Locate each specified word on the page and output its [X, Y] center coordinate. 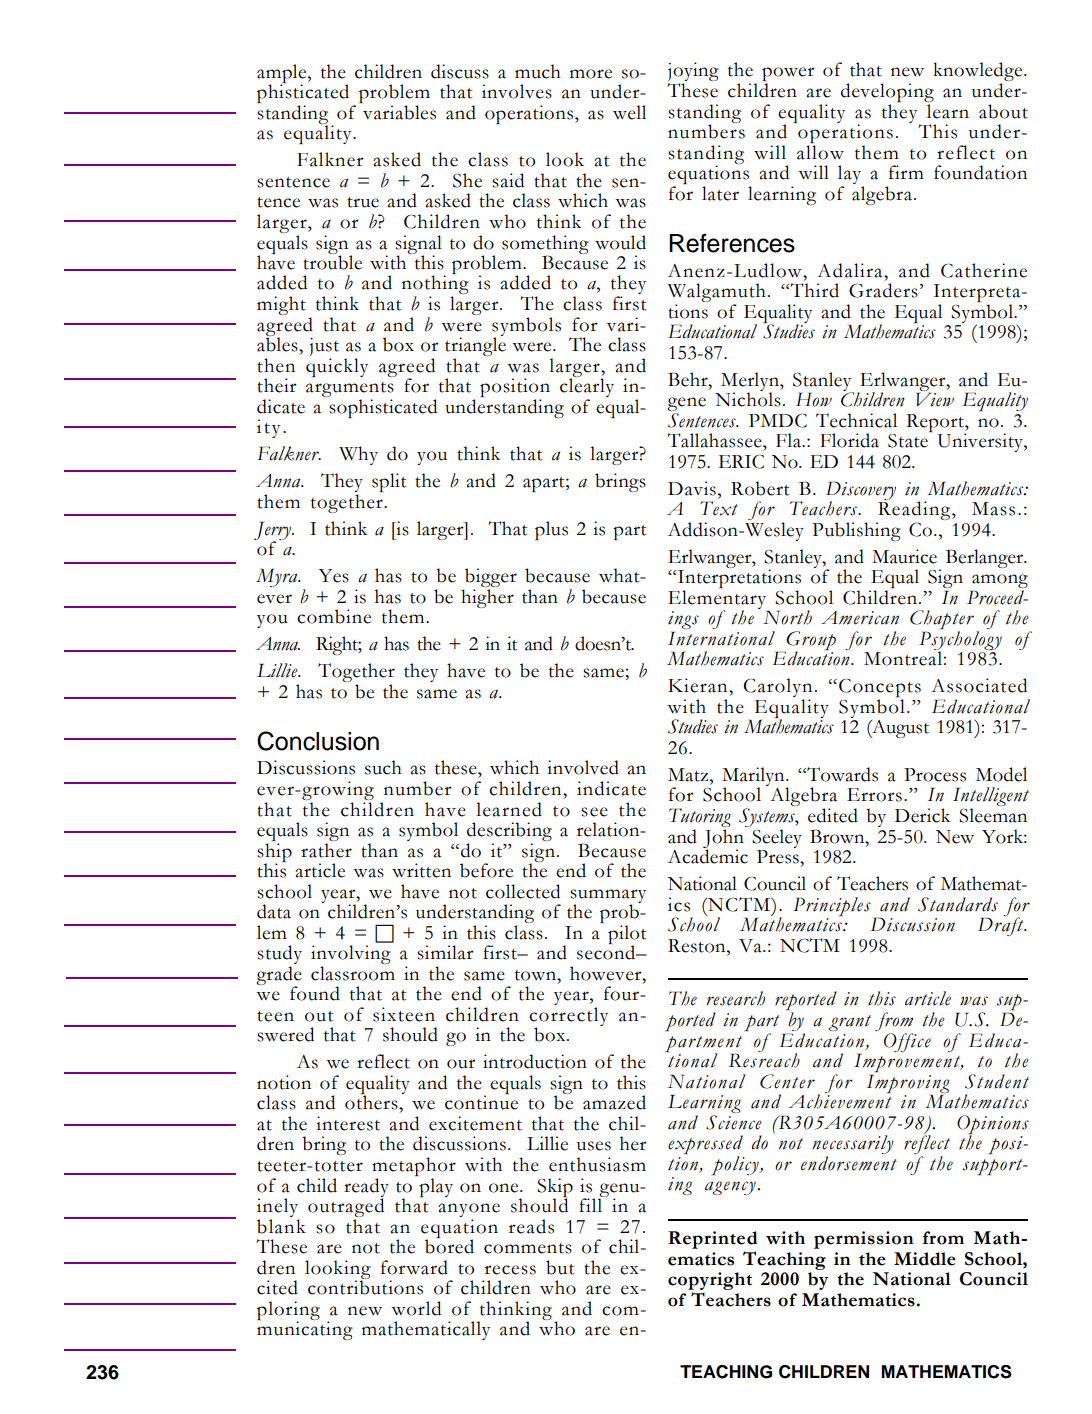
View [935, 399]
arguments [350, 391]
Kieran [699, 685]
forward [414, 1267]
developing [887, 94]
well [629, 112]
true [363, 202]
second [607, 951]
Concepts [880, 689]
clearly [587, 388]
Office [907, 1042]
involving [351, 956]
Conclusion [318, 741]
